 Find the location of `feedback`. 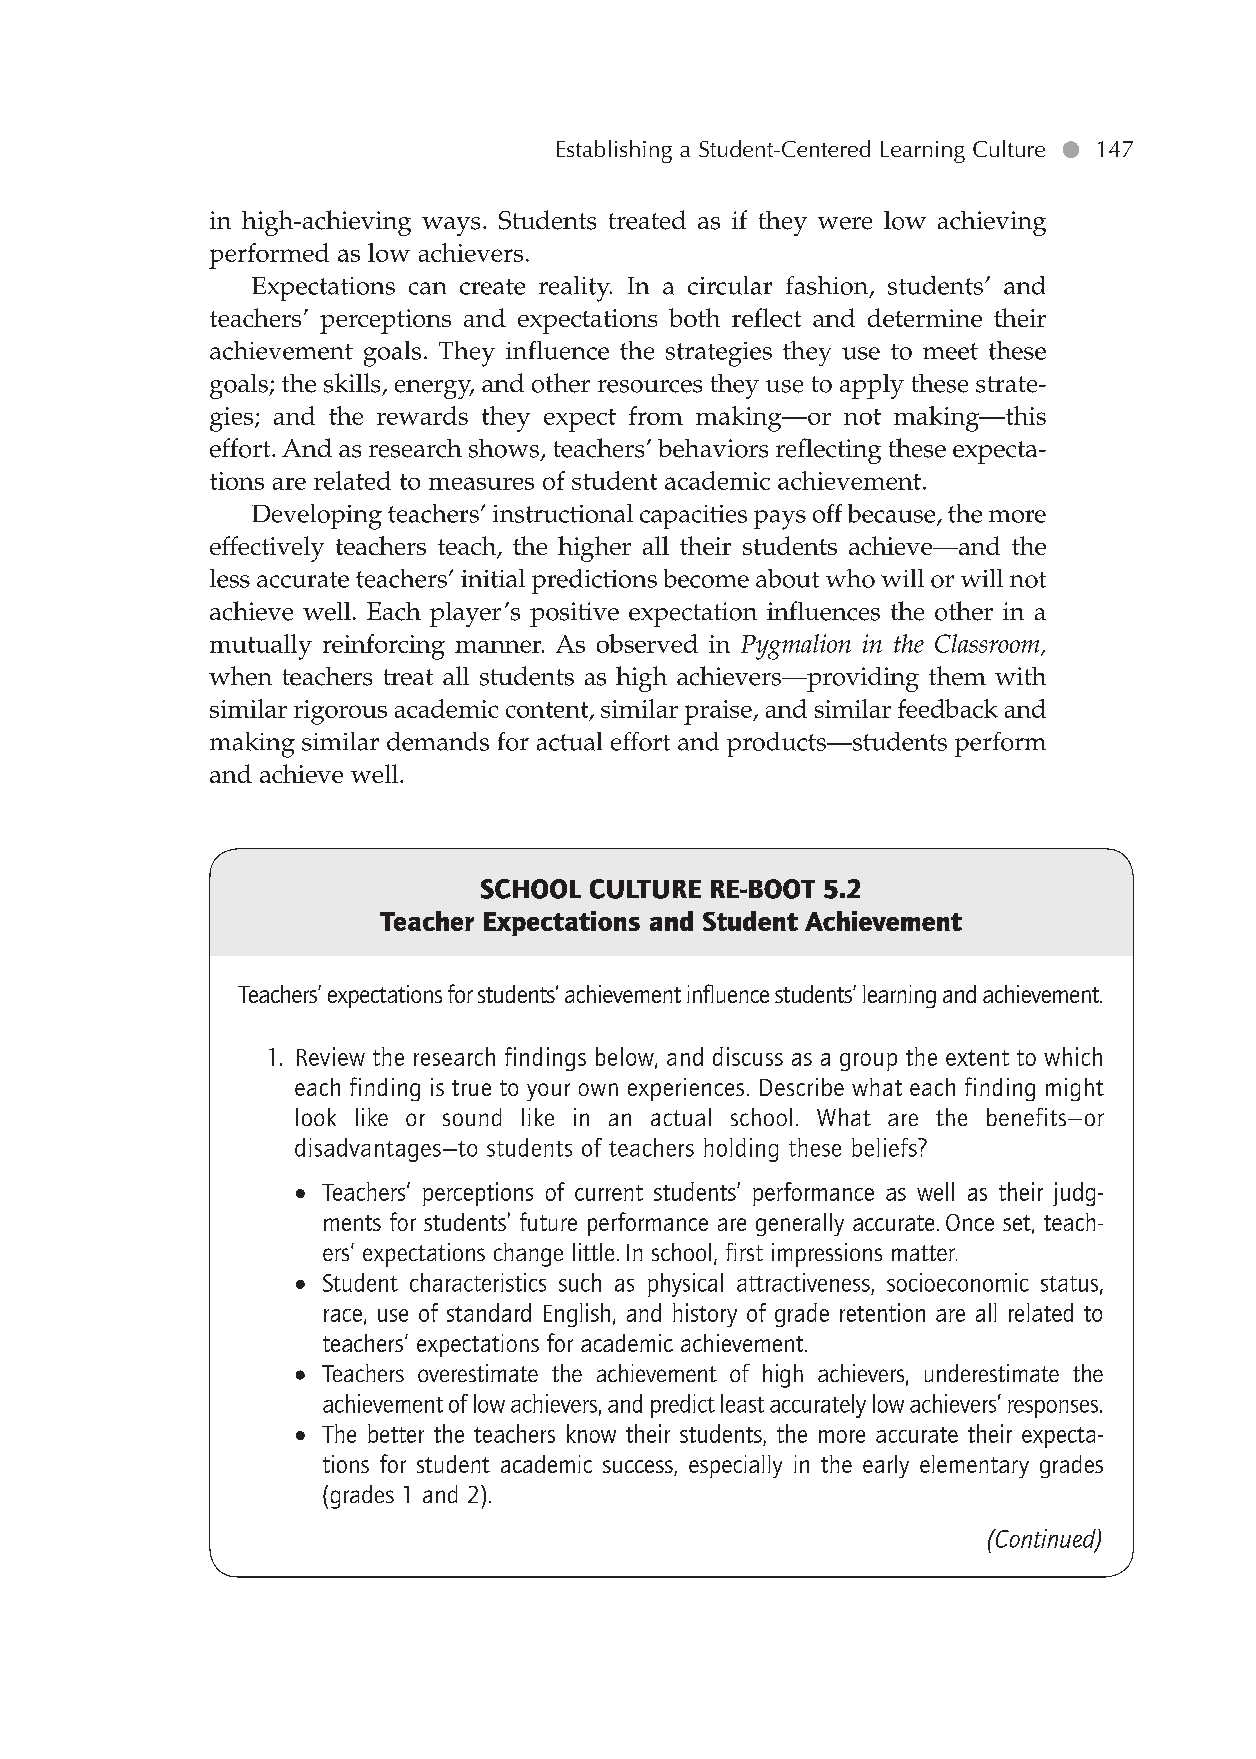

feedback is located at coordinates (948, 708).
